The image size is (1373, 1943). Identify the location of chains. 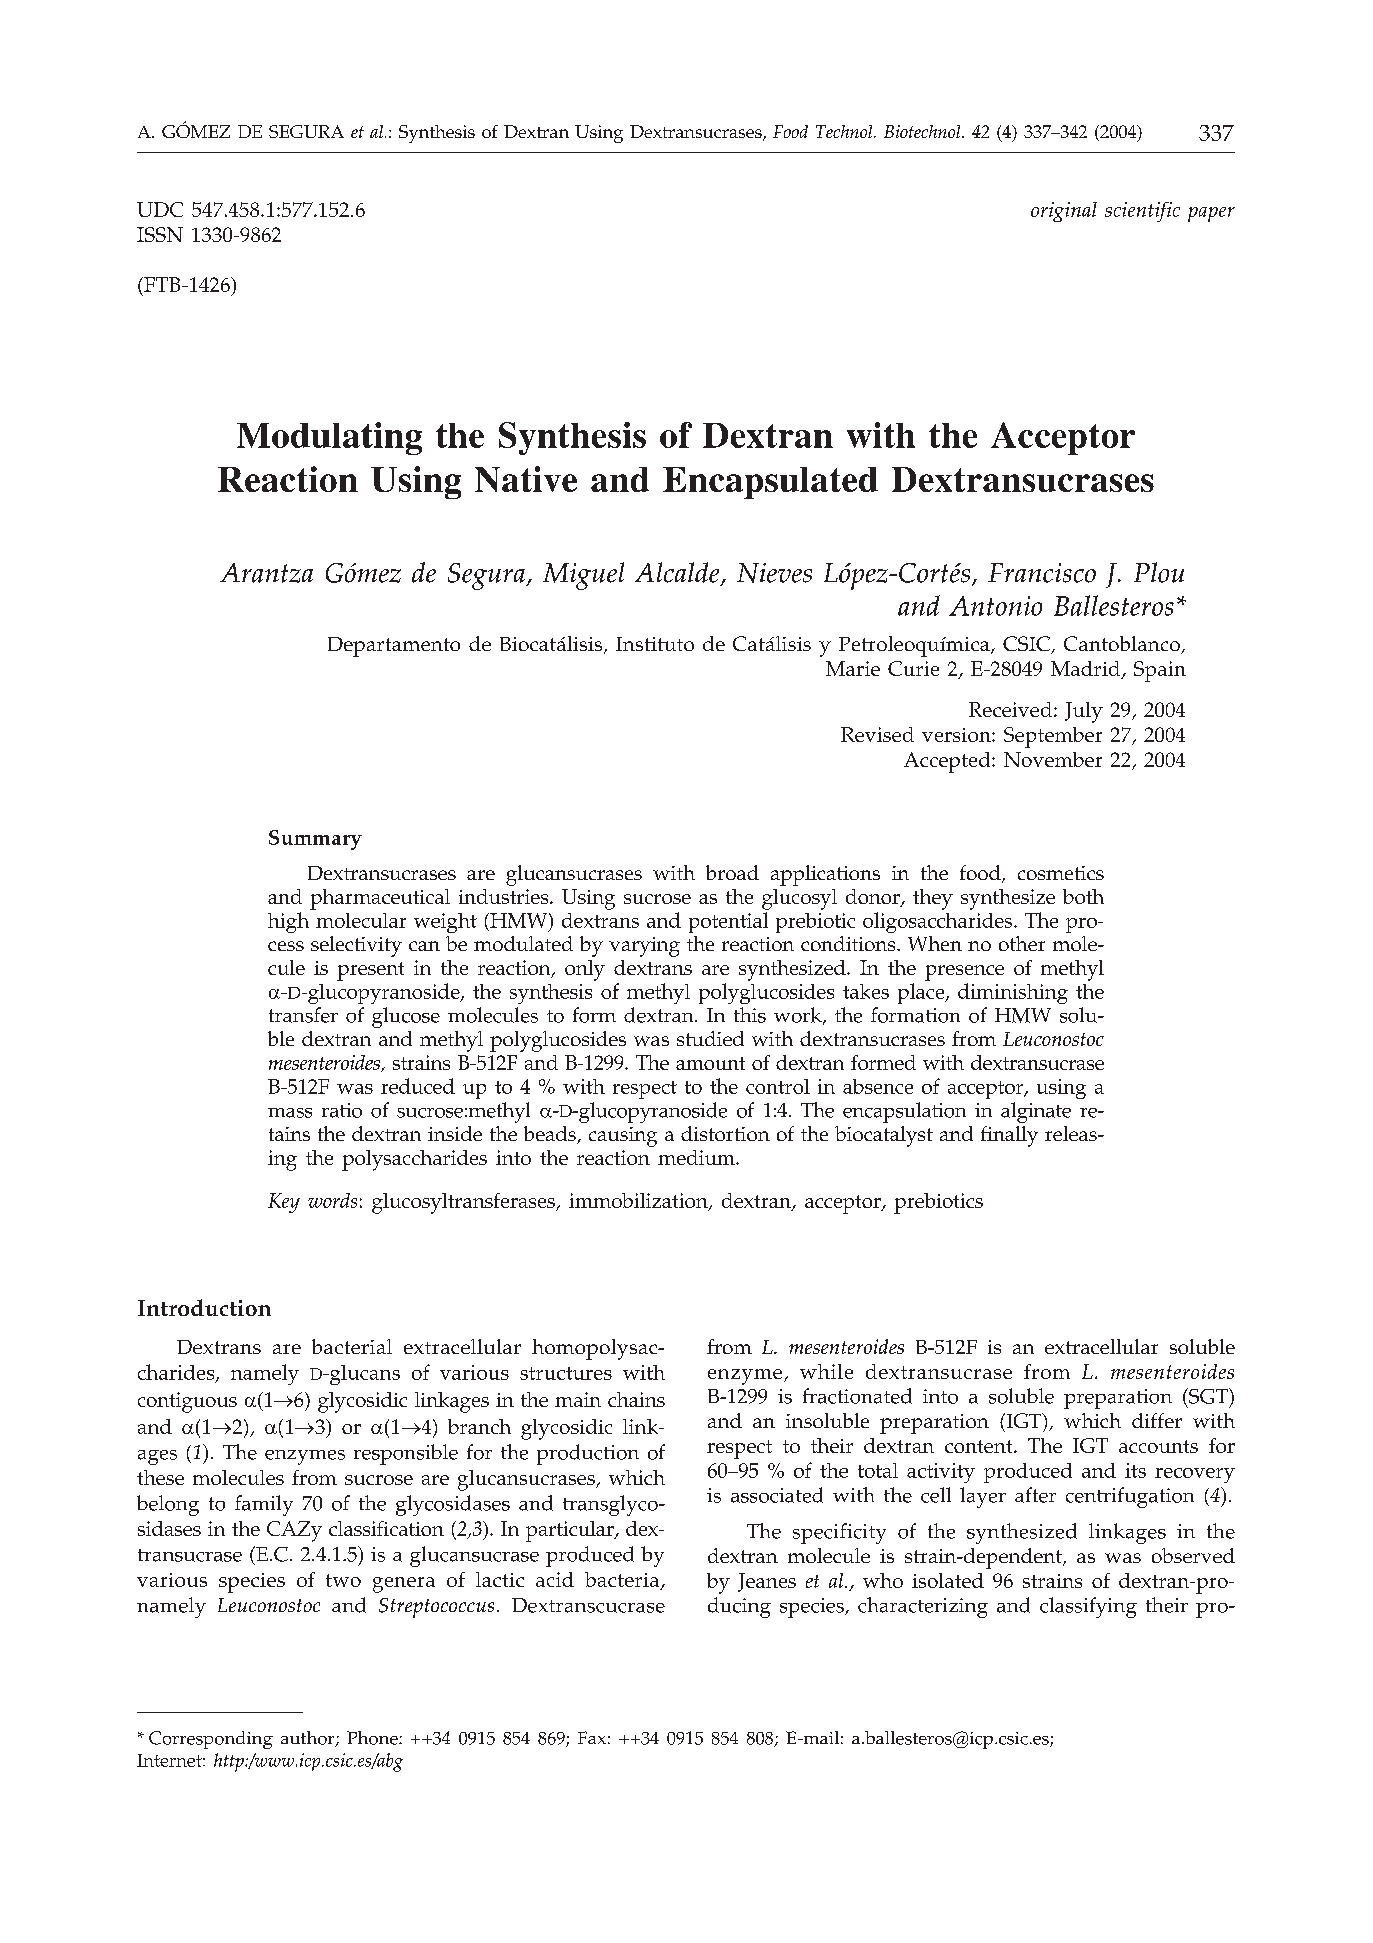
(636, 1399).
